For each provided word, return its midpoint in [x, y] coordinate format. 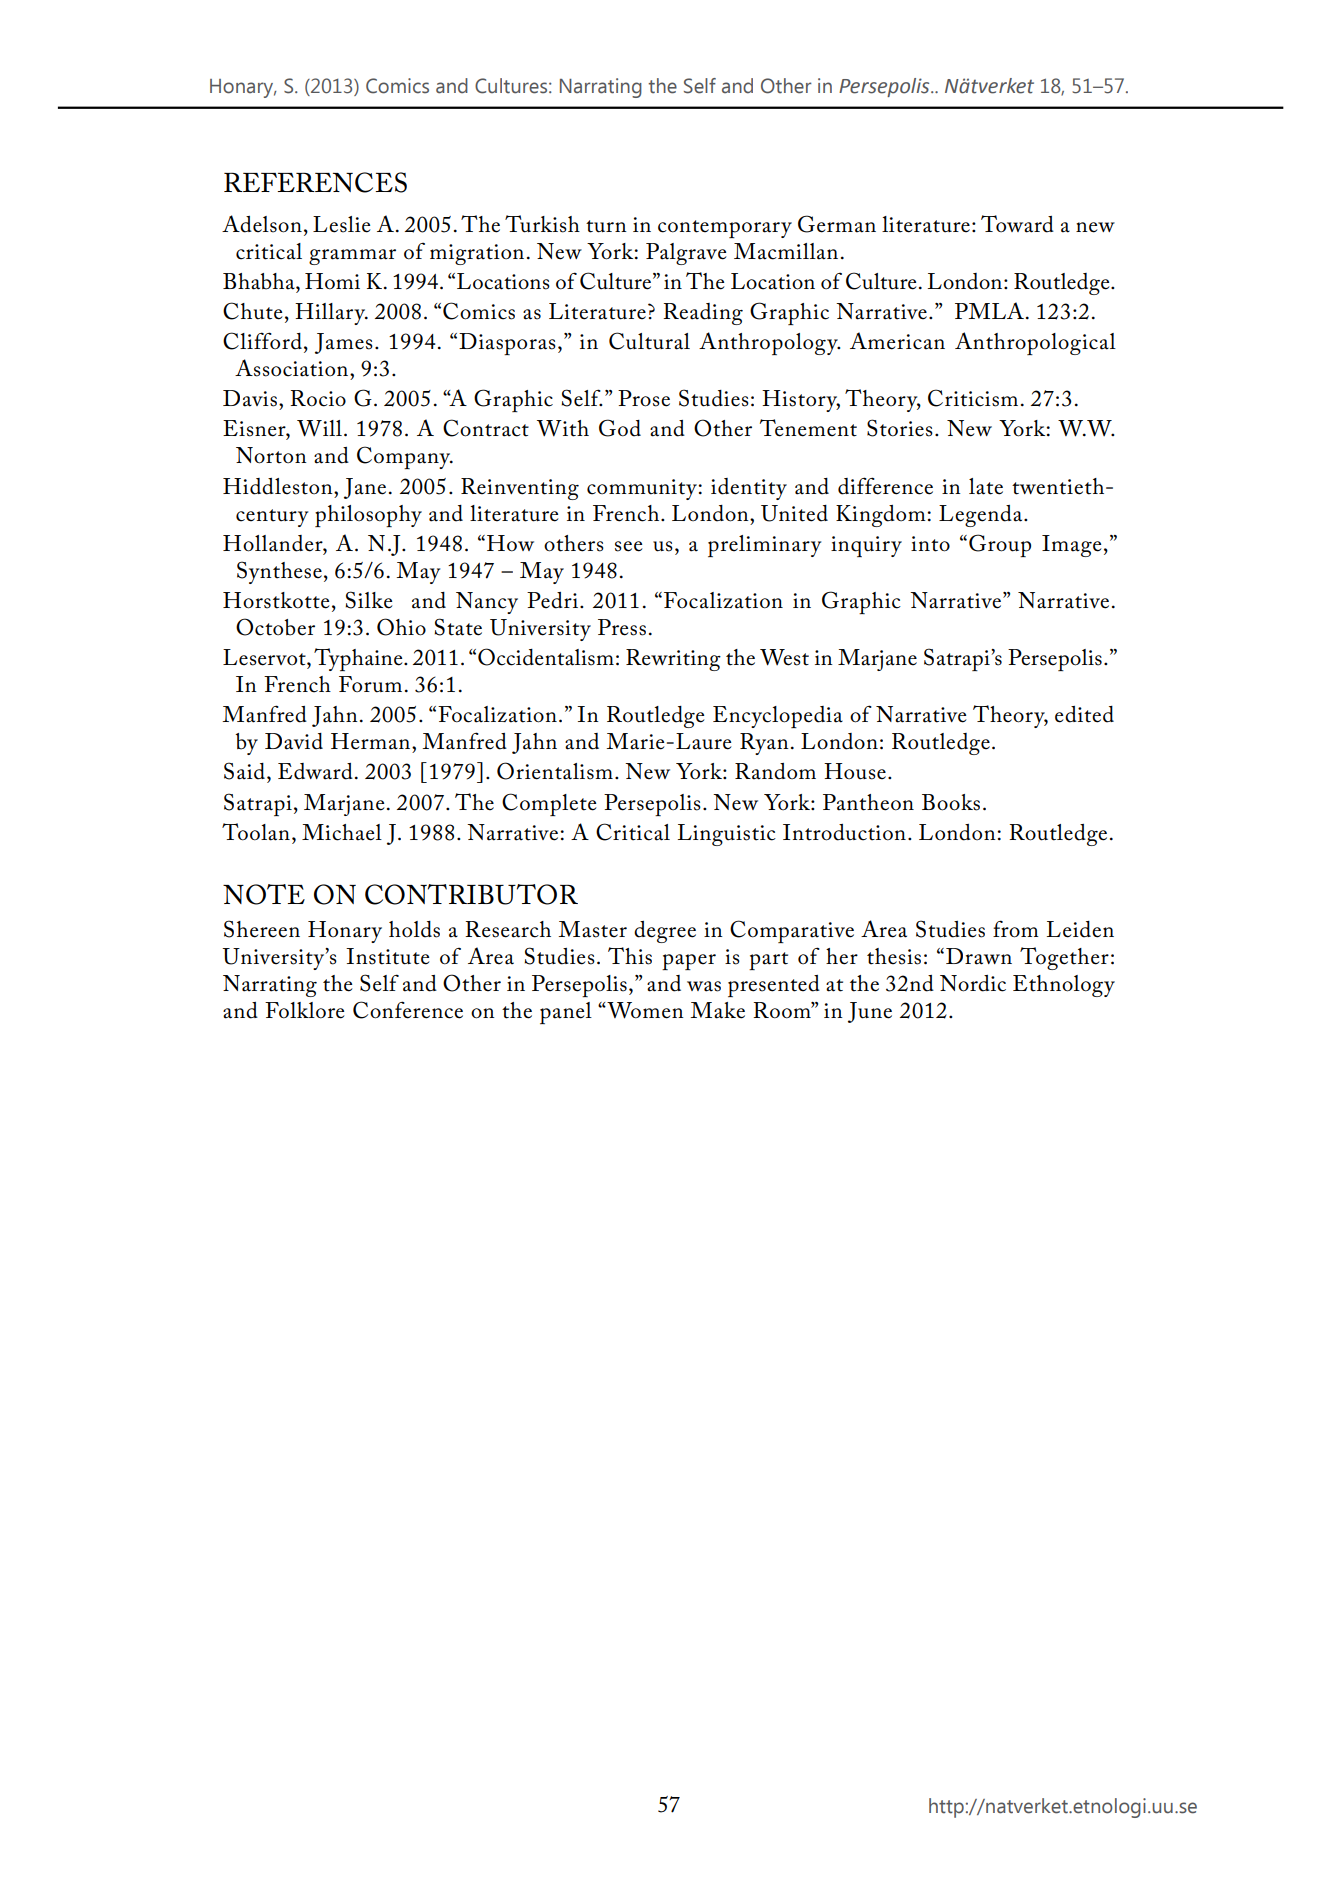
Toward [1017, 224]
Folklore [304, 1010]
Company [405, 457]
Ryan [764, 744]
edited [1084, 714]
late [986, 486]
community [643, 489]
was [704, 986]
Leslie [341, 224]
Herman [372, 741]
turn [606, 226]
